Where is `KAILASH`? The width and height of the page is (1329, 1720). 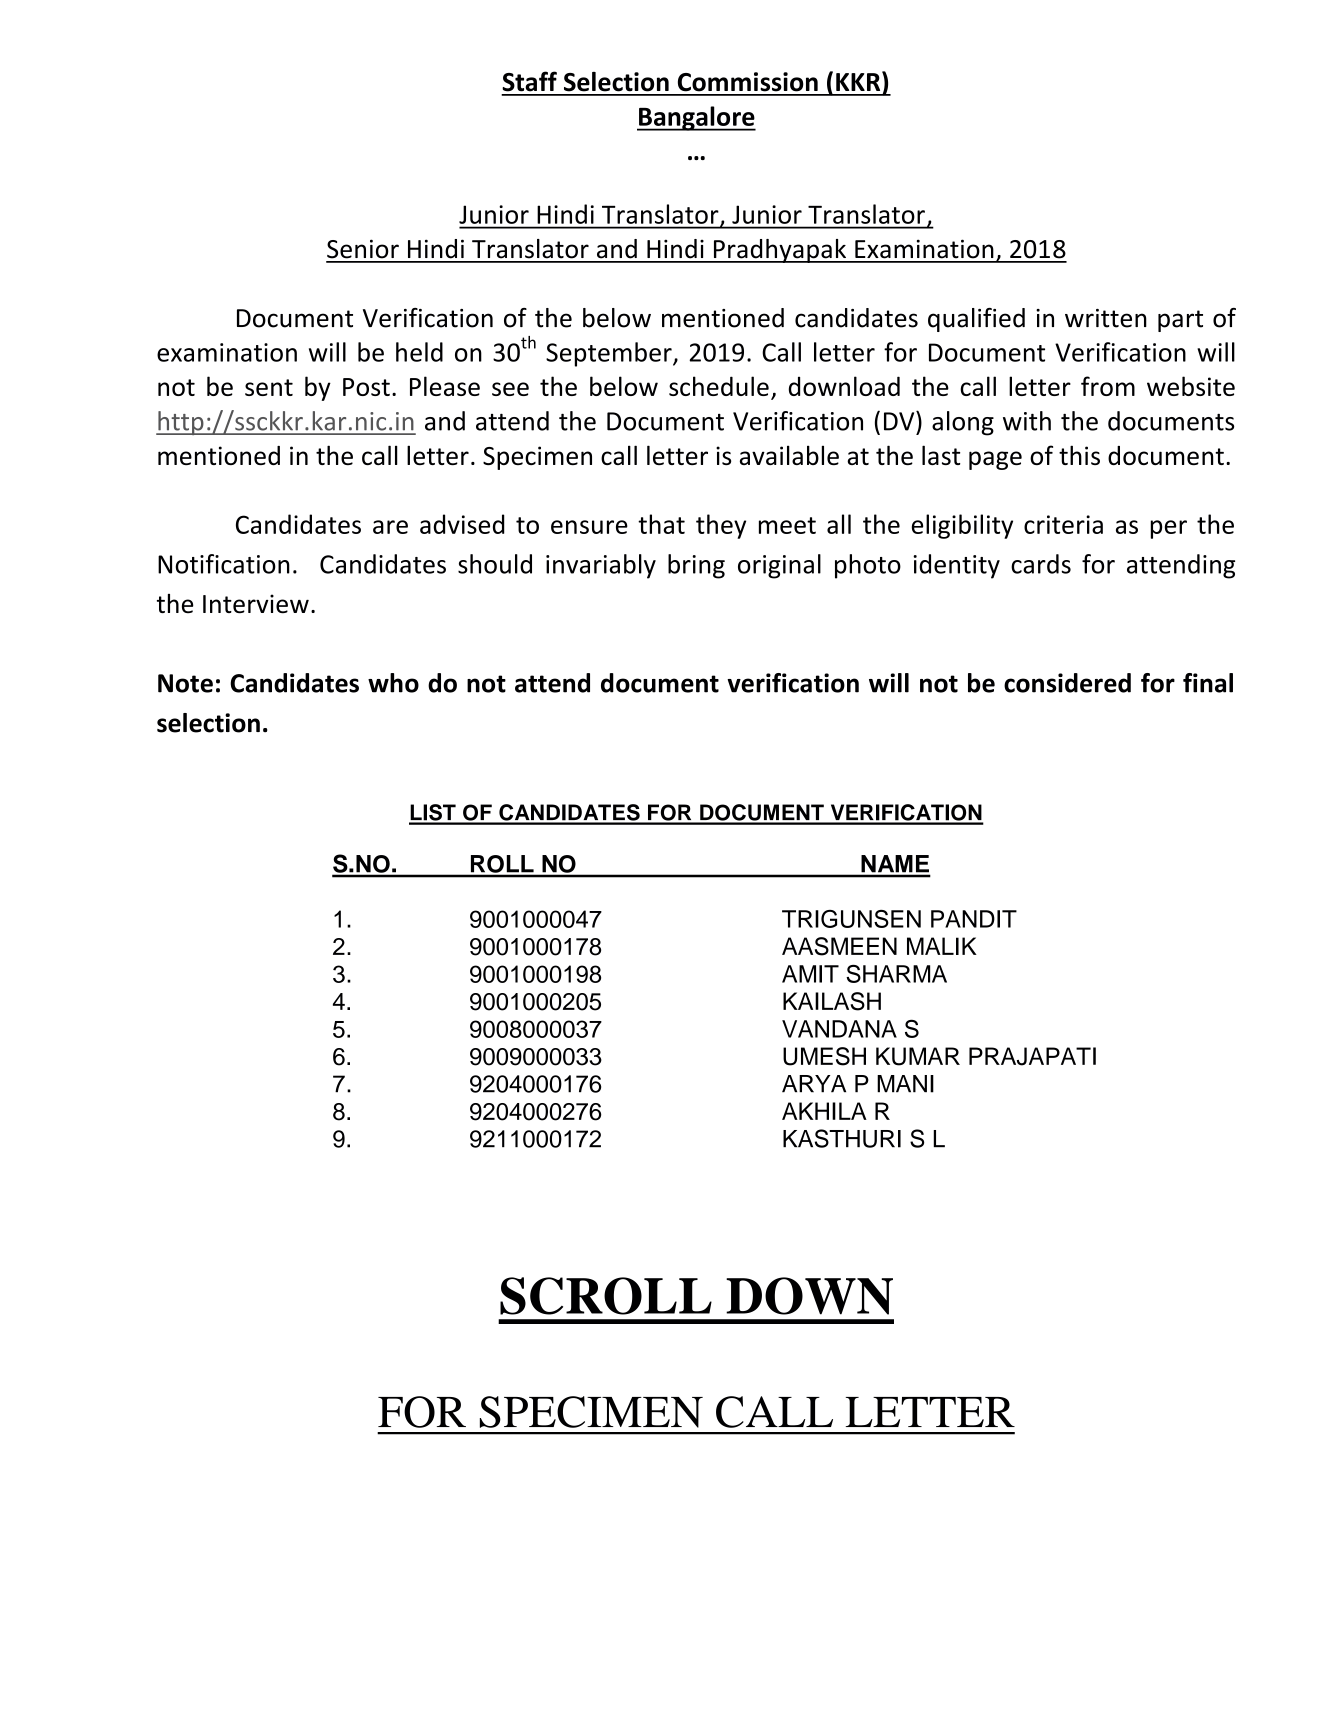 KAILASH is located at coordinates (832, 1001).
